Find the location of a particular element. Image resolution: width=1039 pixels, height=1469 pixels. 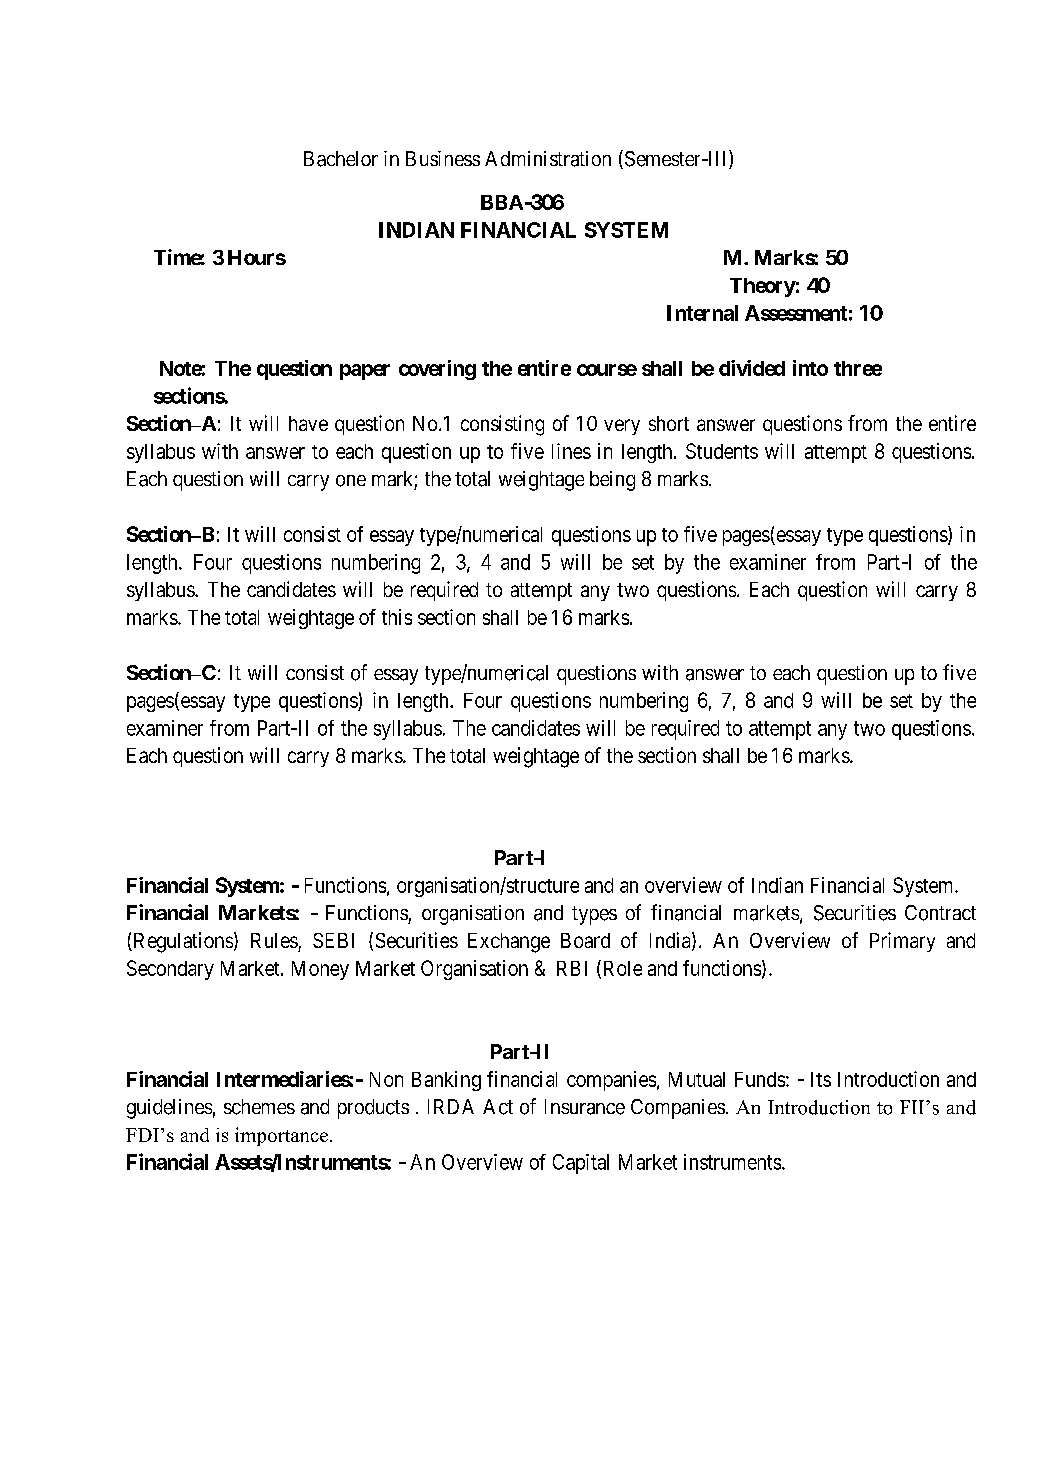

Theory is located at coordinates (763, 287).
